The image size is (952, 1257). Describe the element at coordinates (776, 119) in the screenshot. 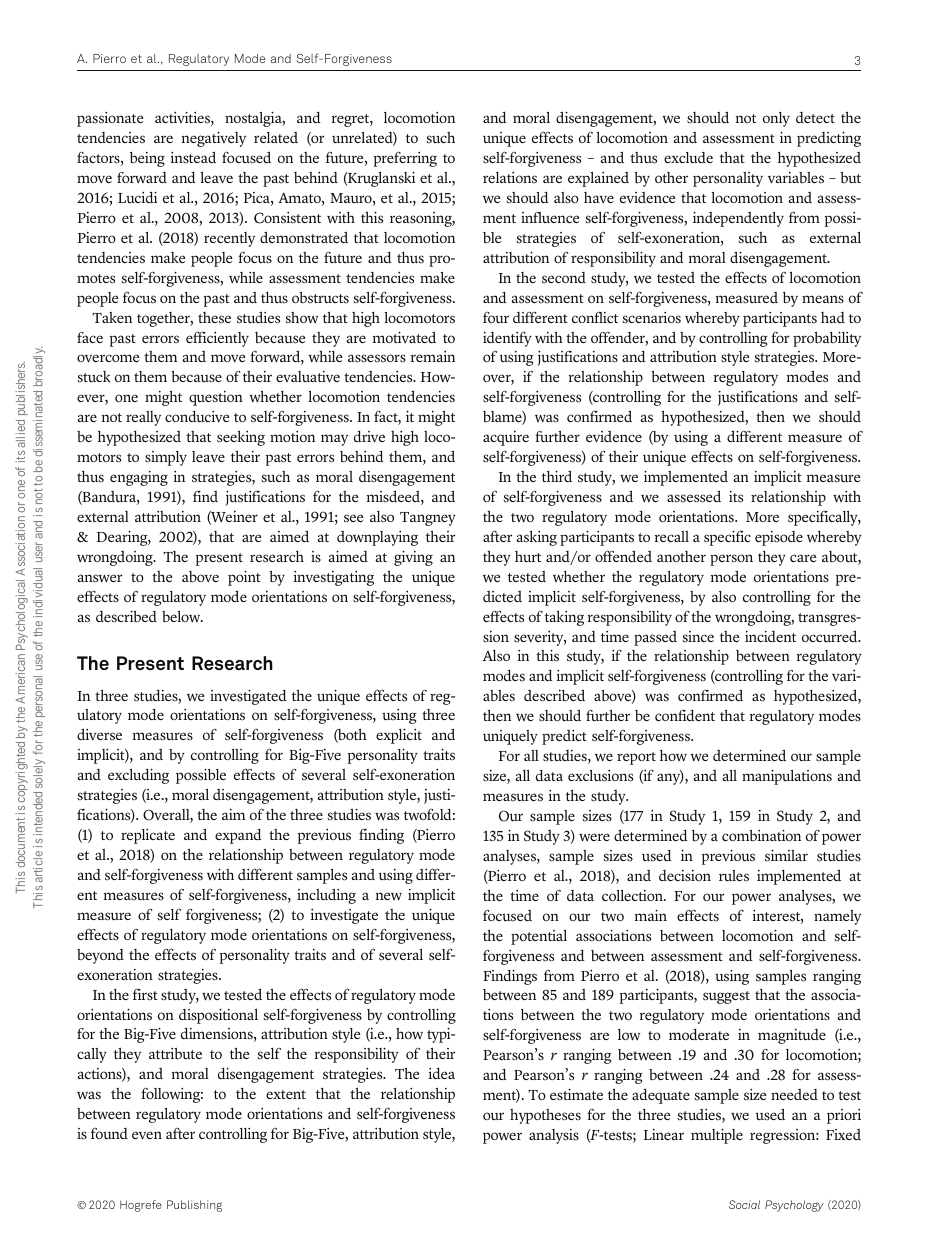

I see `only` at that location.
